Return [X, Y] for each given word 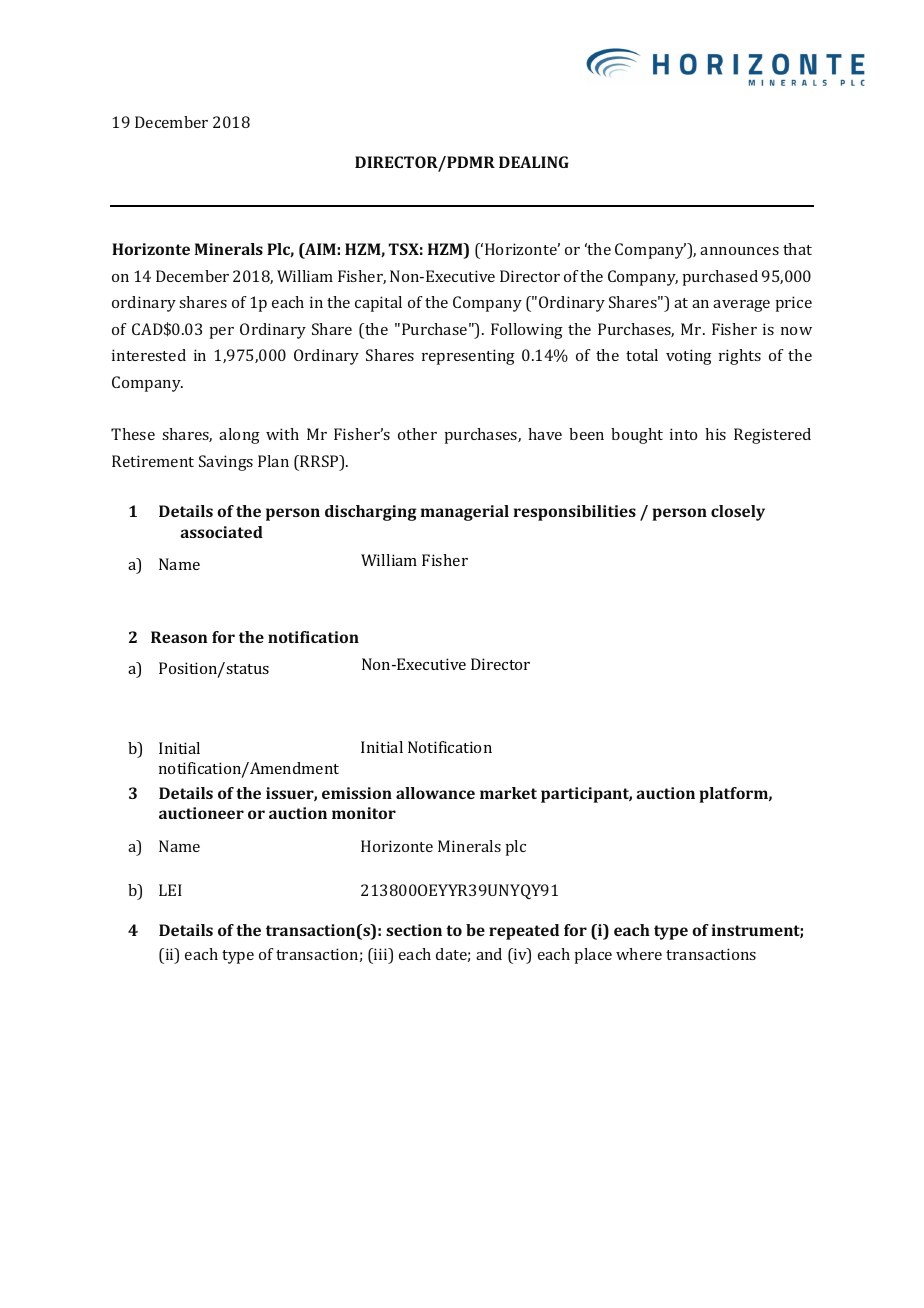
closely [738, 513]
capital [378, 304]
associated [222, 532]
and [489, 954]
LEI [170, 890]
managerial [465, 513]
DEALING [534, 162]
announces [739, 251]
